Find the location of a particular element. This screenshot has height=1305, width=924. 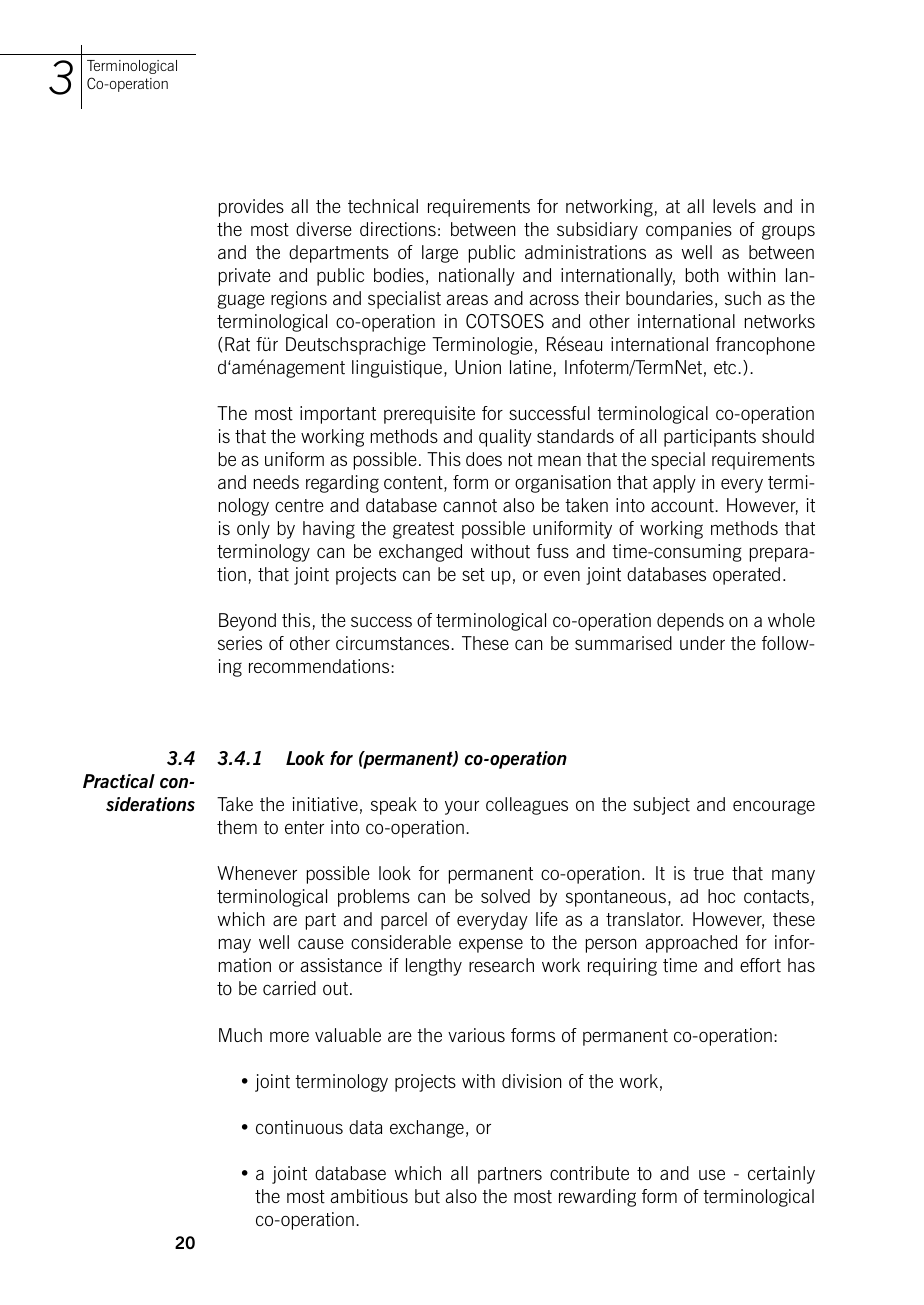

circumstances is located at coordinates (394, 643).
